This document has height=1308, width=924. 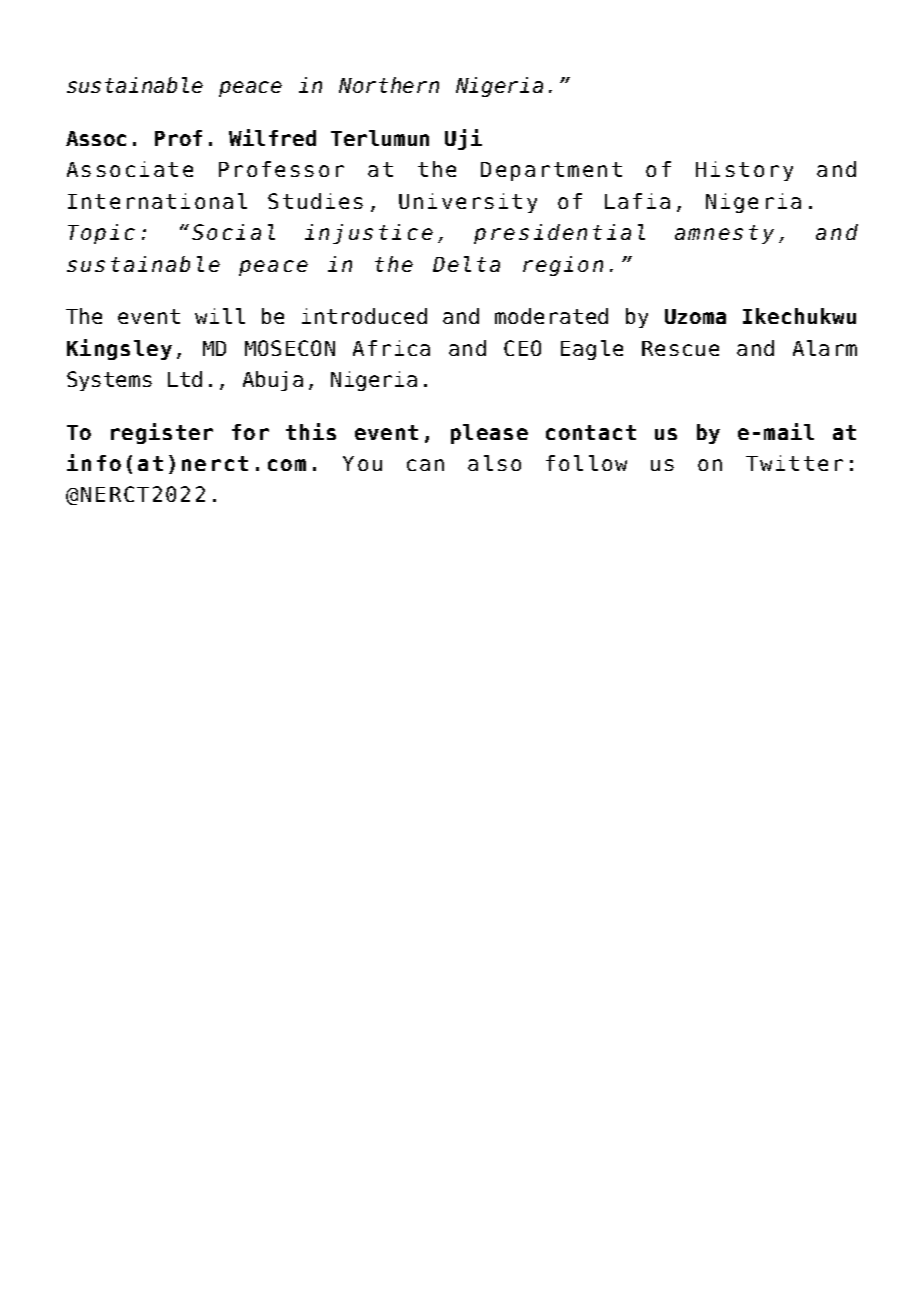 What do you see at coordinates (220, 316) in the document?
I see `will` at bounding box center [220, 316].
